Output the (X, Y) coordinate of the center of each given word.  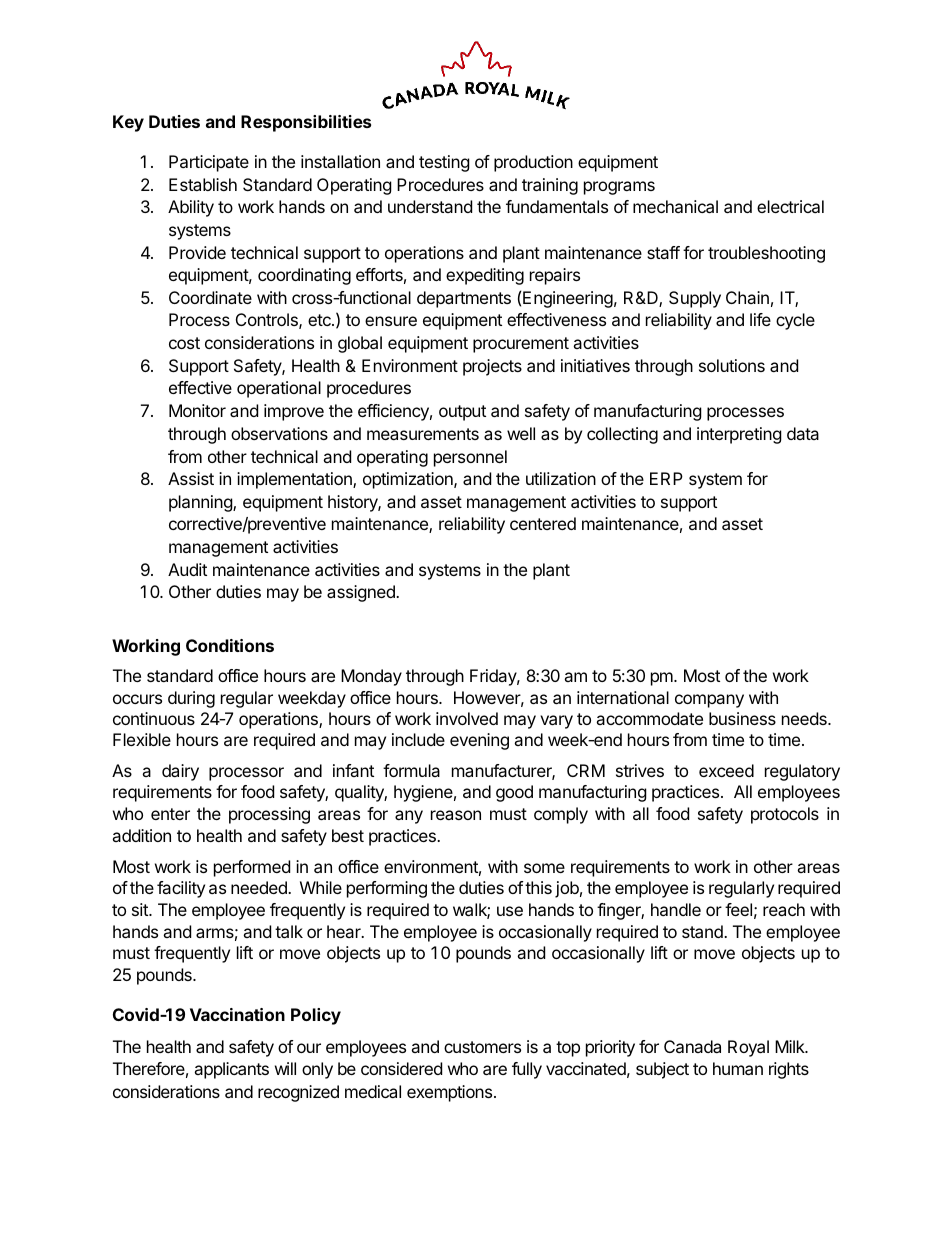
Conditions (230, 645)
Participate (209, 163)
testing (444, 163)
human (738, 1068)
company (709, 701)
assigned (362, 593)
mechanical (675, 206)
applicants (231, 1070)
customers (482, 1047)
